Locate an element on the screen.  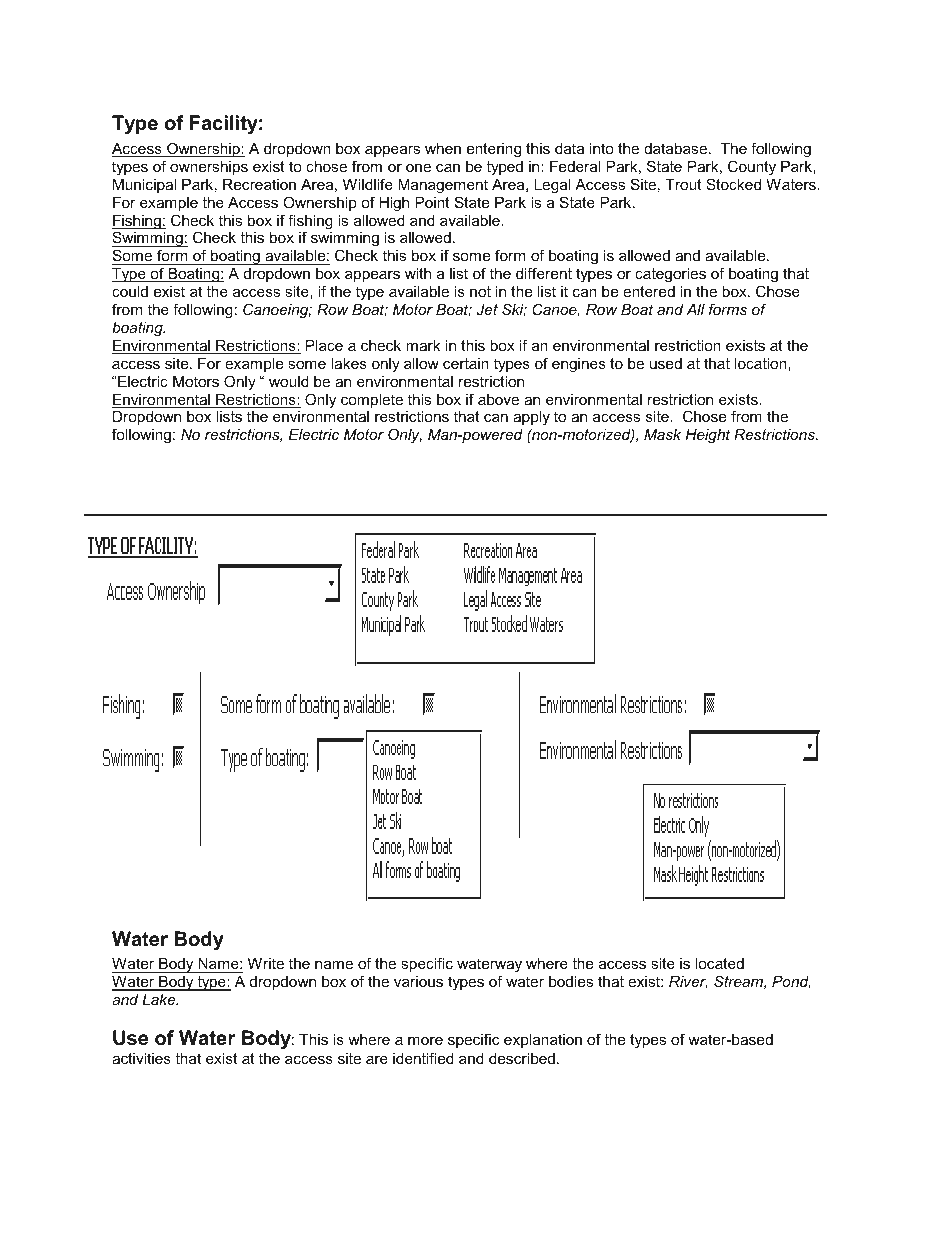
certain is located at coordinates (466, 363).
